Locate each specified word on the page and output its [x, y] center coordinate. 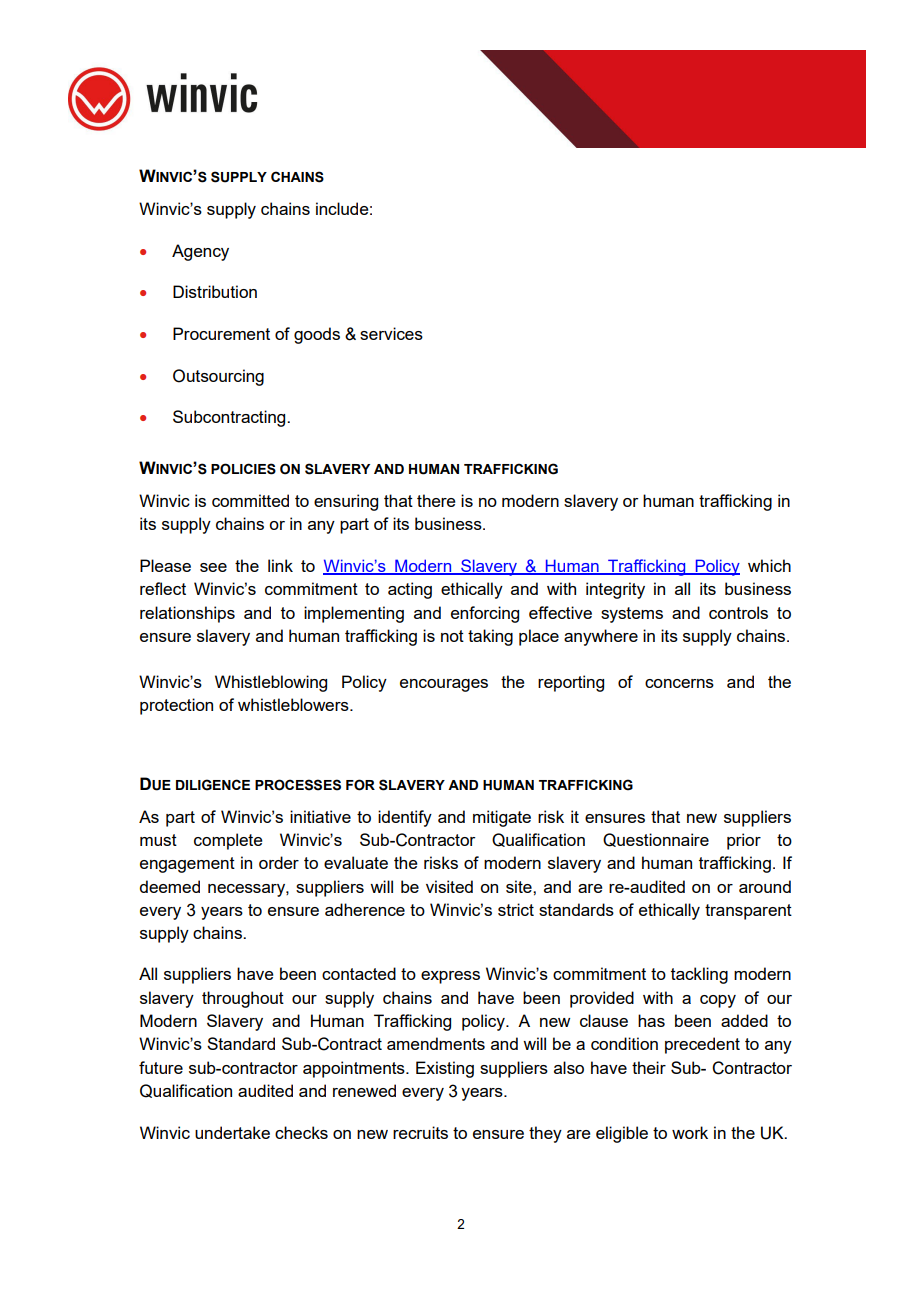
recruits [420, 1132]
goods [317, 335]
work [690, 1132]
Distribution [215, 291]
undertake [232, 1132]
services [391, 333]
